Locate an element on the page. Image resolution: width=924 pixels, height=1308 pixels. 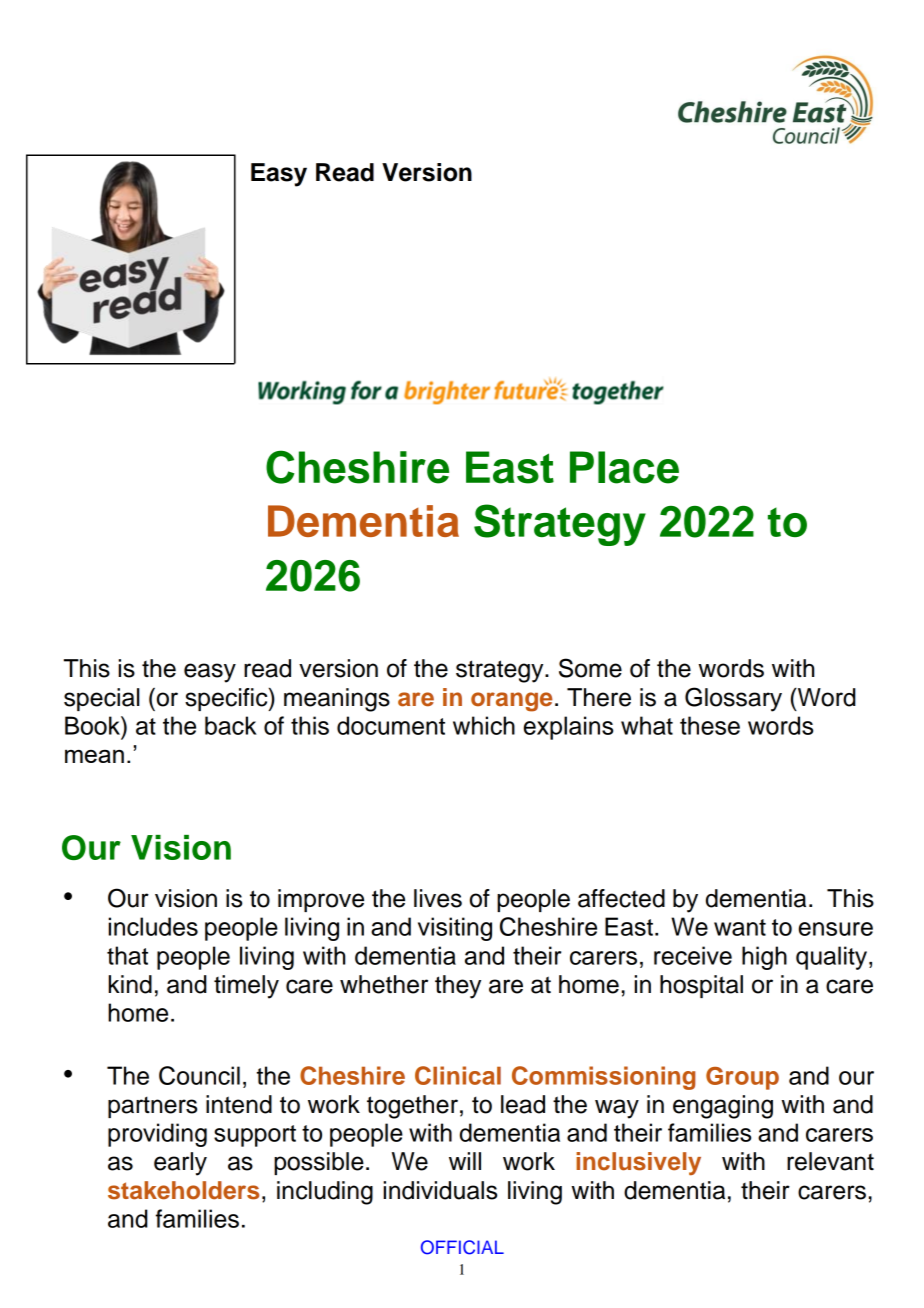
Some is located at coordinates (590, 668).
